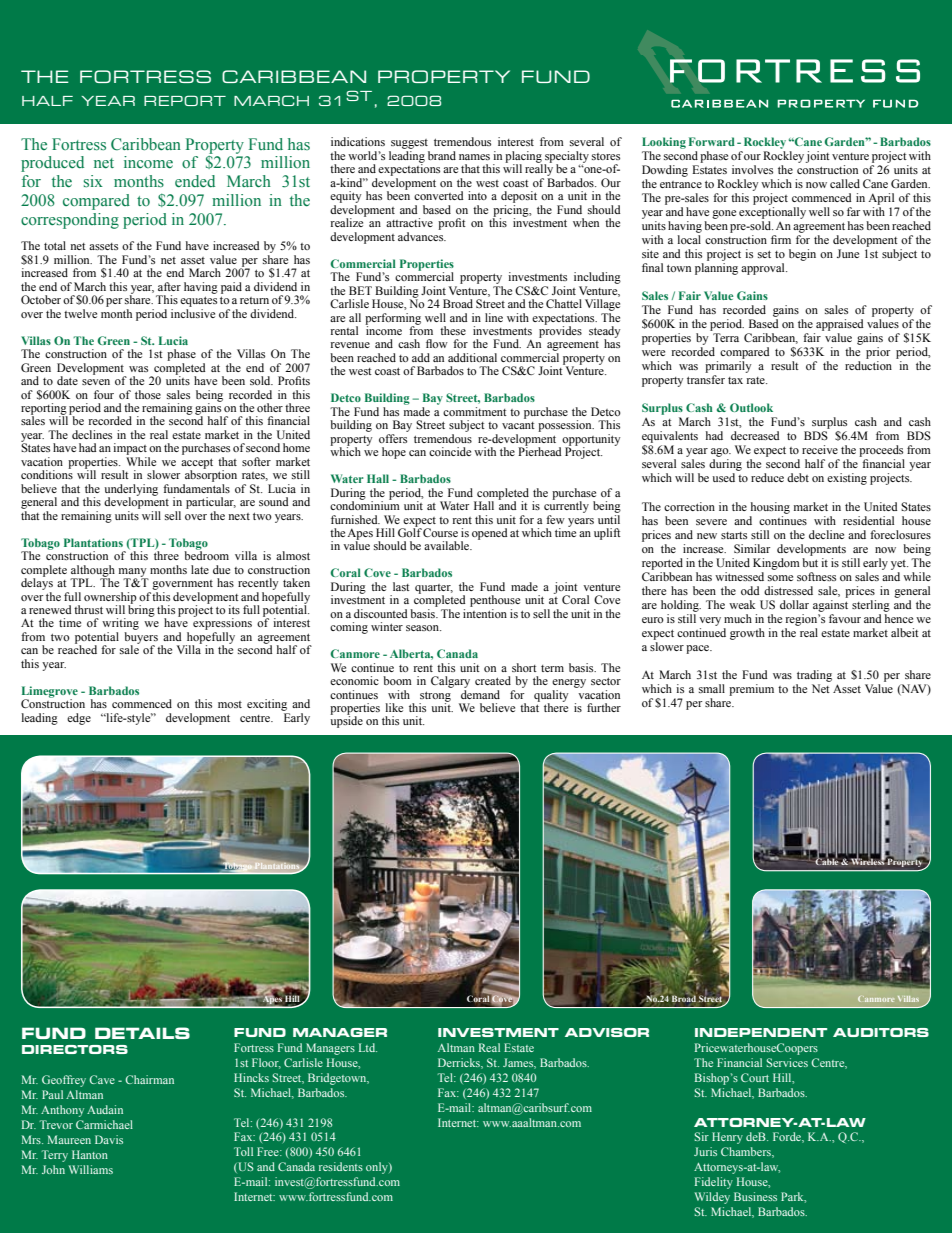 This document has height=1233, width=952. I want to click on trading, so click(814, 676).
